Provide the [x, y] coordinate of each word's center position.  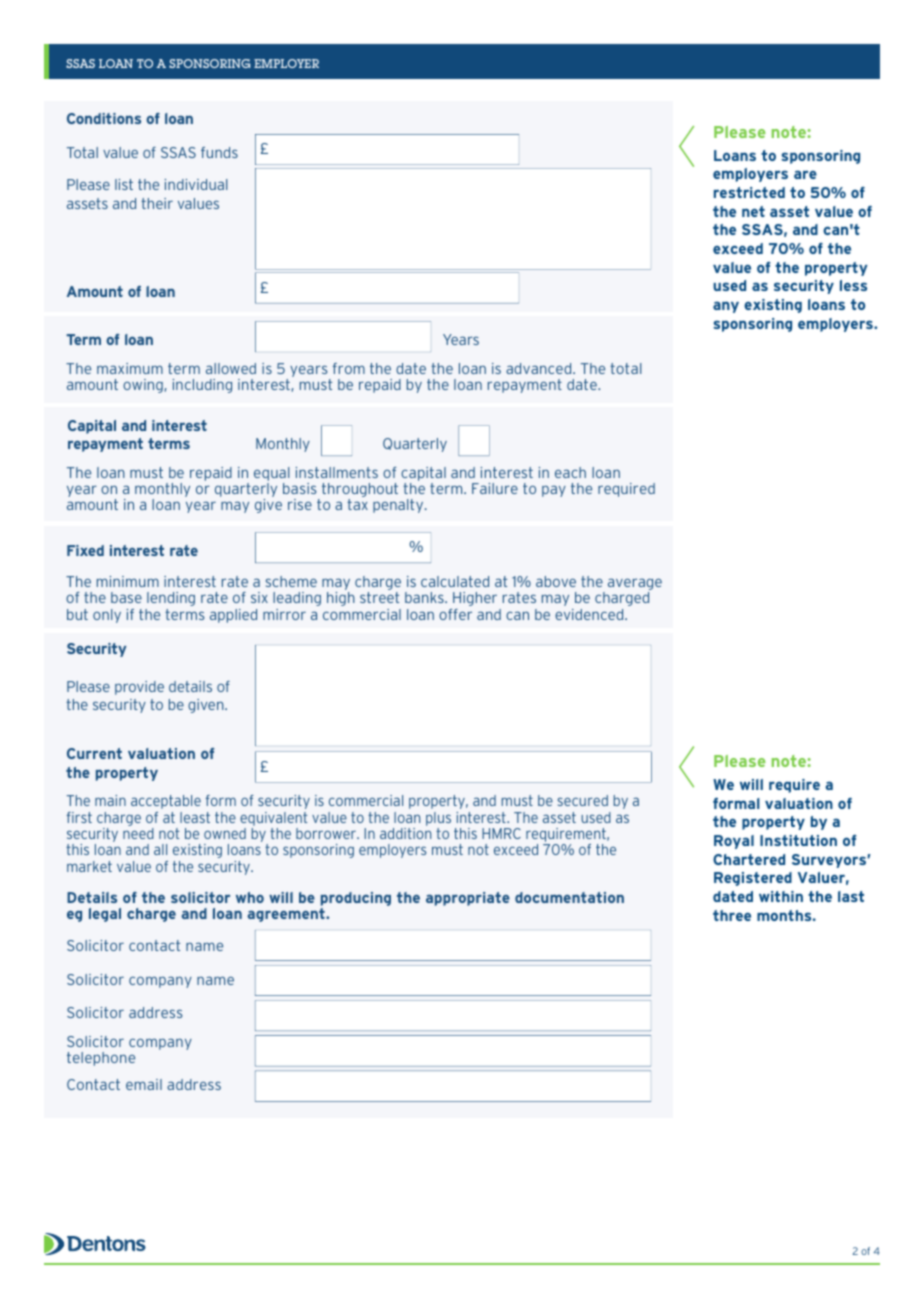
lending [171, 599]
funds [219, 152]
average [635, 585]
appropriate [468, 899]
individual [196, 184]
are [805, 174]
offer [455, 614]
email [144, 1084]
